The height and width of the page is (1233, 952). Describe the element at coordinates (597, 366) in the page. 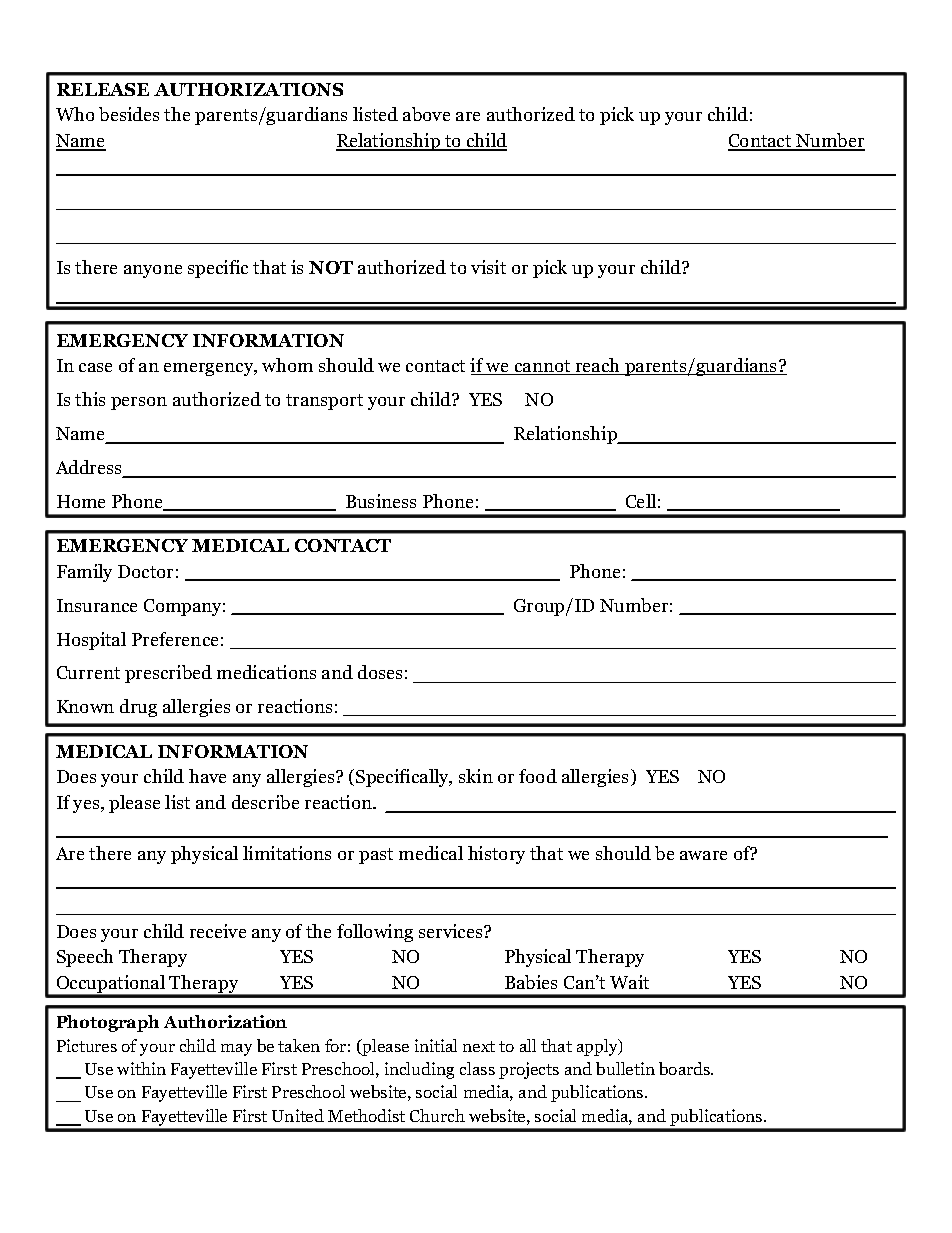

I see `reach` at that location.
